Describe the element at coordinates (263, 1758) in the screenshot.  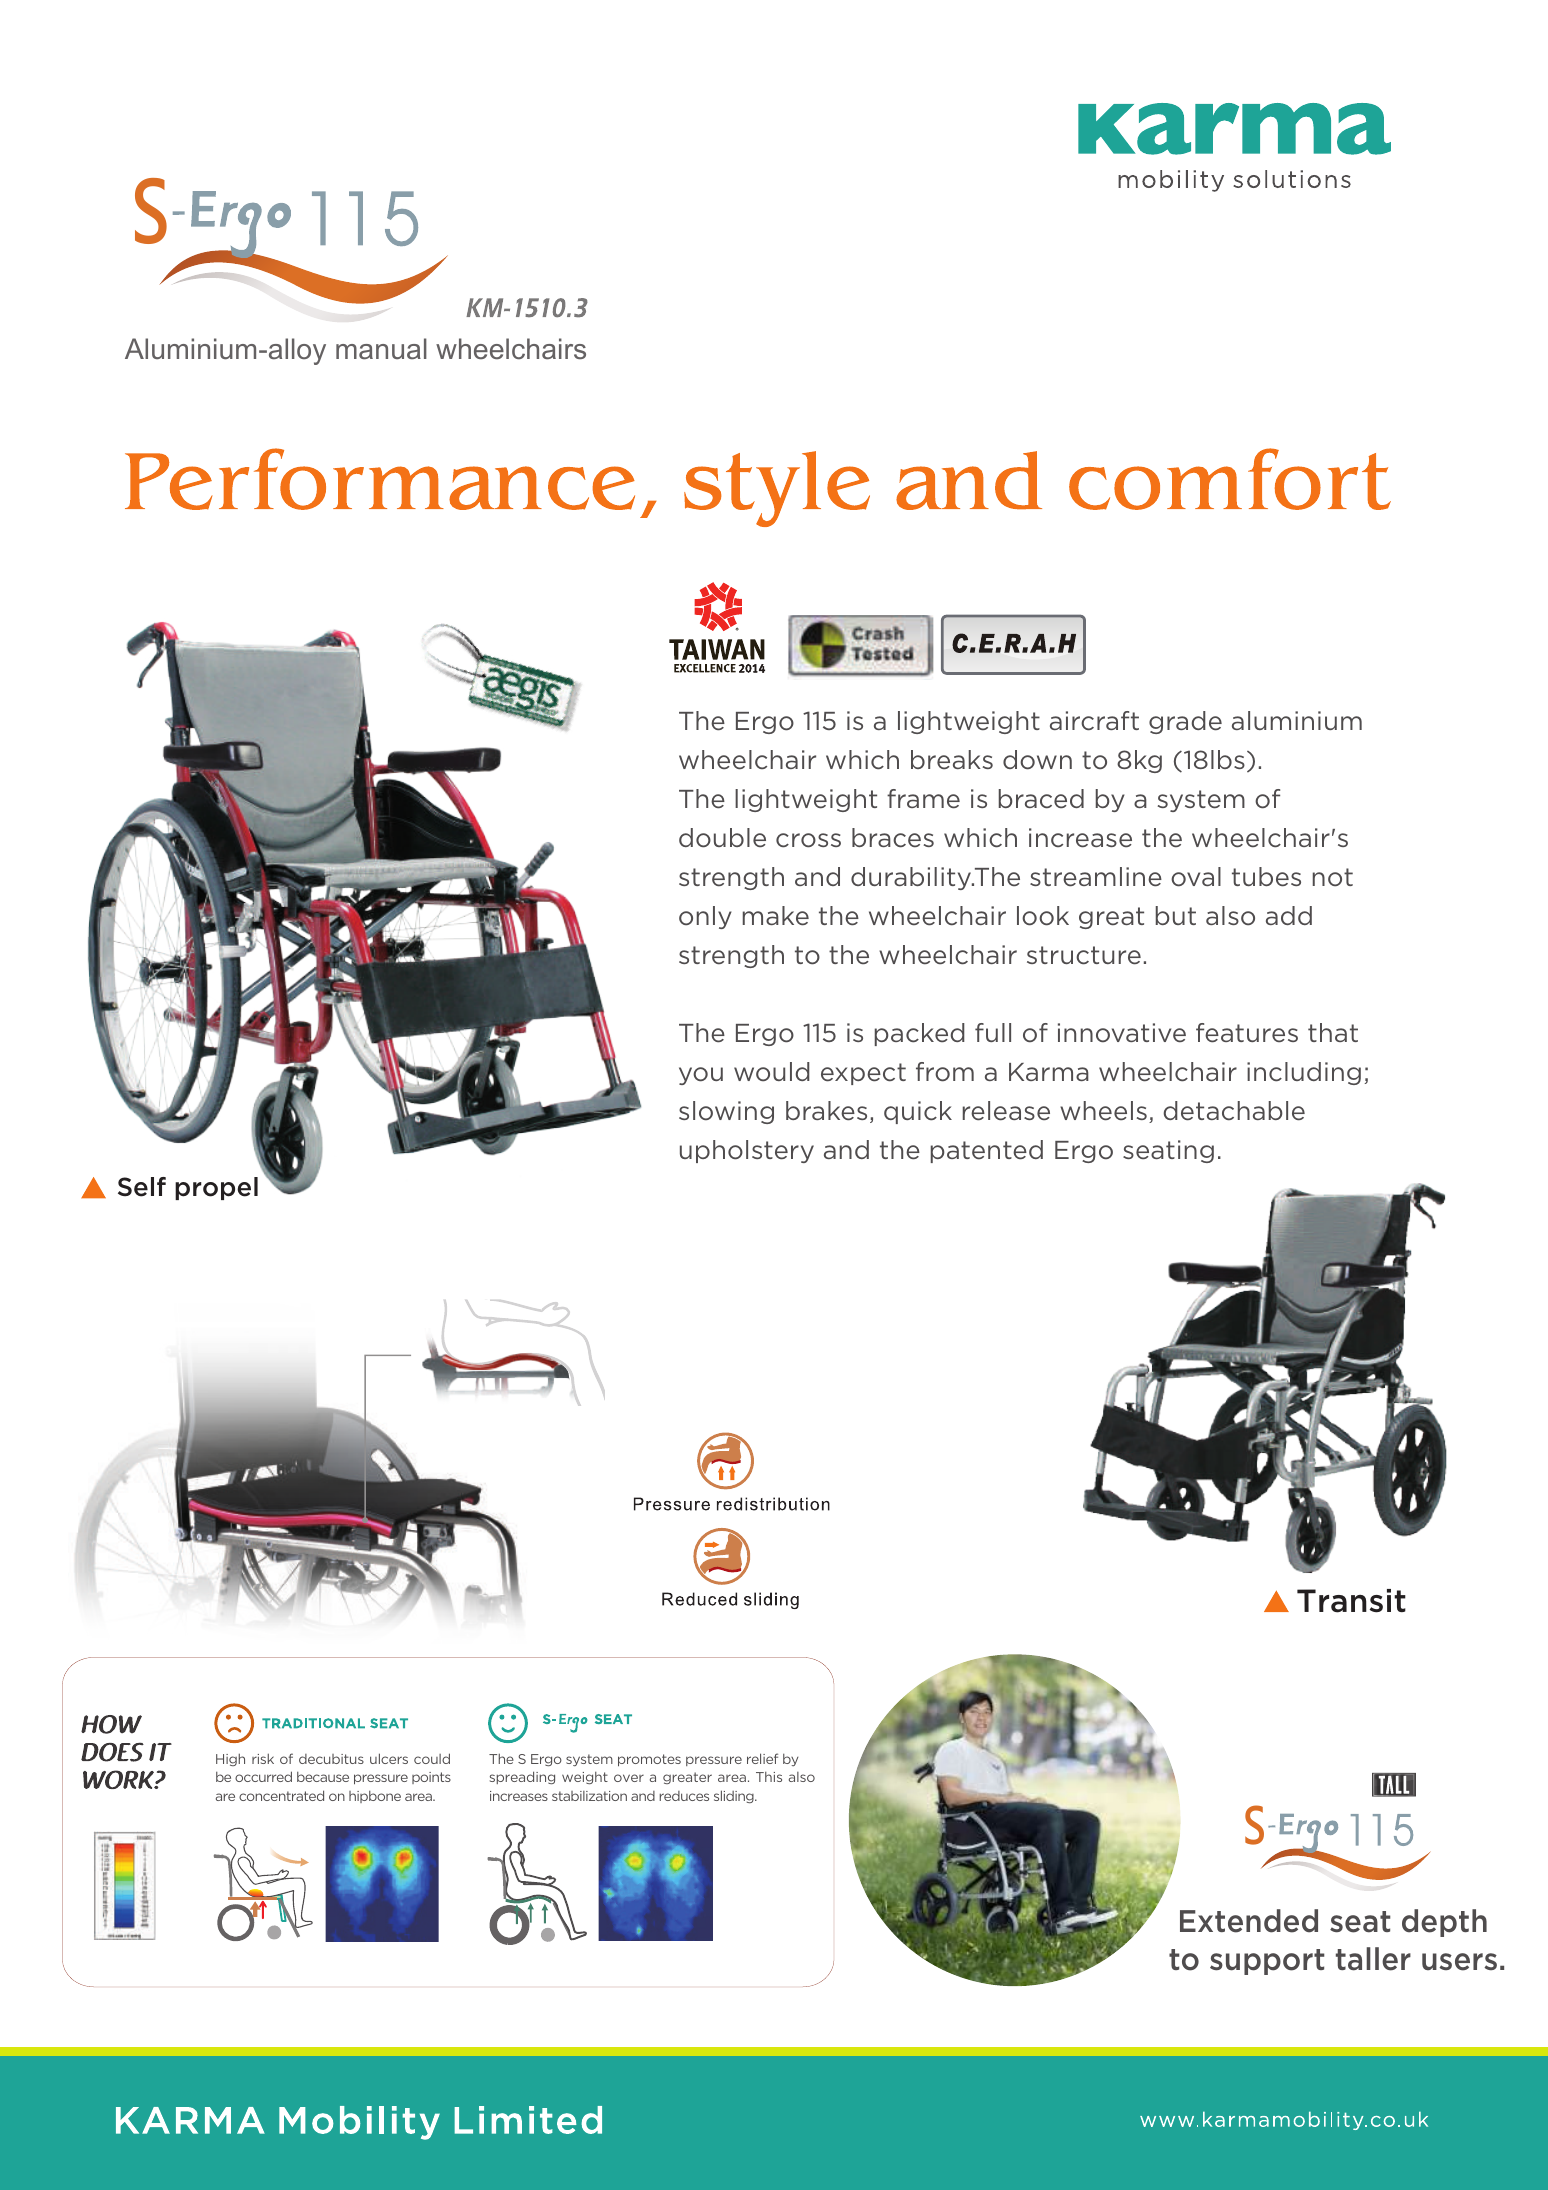
I see `risk` at that location.
